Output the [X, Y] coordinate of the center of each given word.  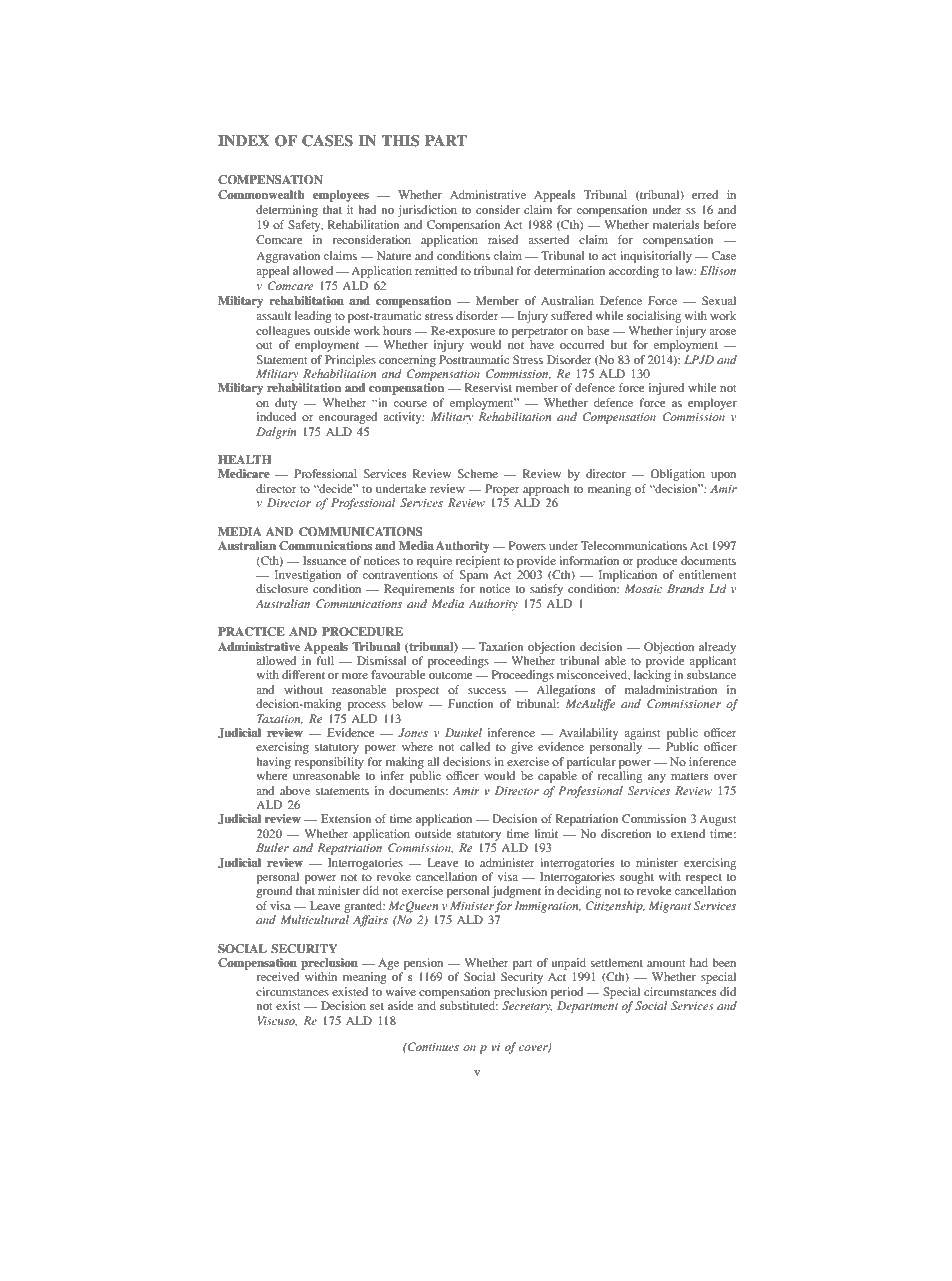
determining [287, 211]
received [278, 976]
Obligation [677, 475]
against [642, 734]
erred [705, 194]
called [475, 746]
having [274, 763]
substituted [469, 1005]
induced [277, 416]
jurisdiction [427, 211]
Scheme [478, 473]
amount [666, 963]
